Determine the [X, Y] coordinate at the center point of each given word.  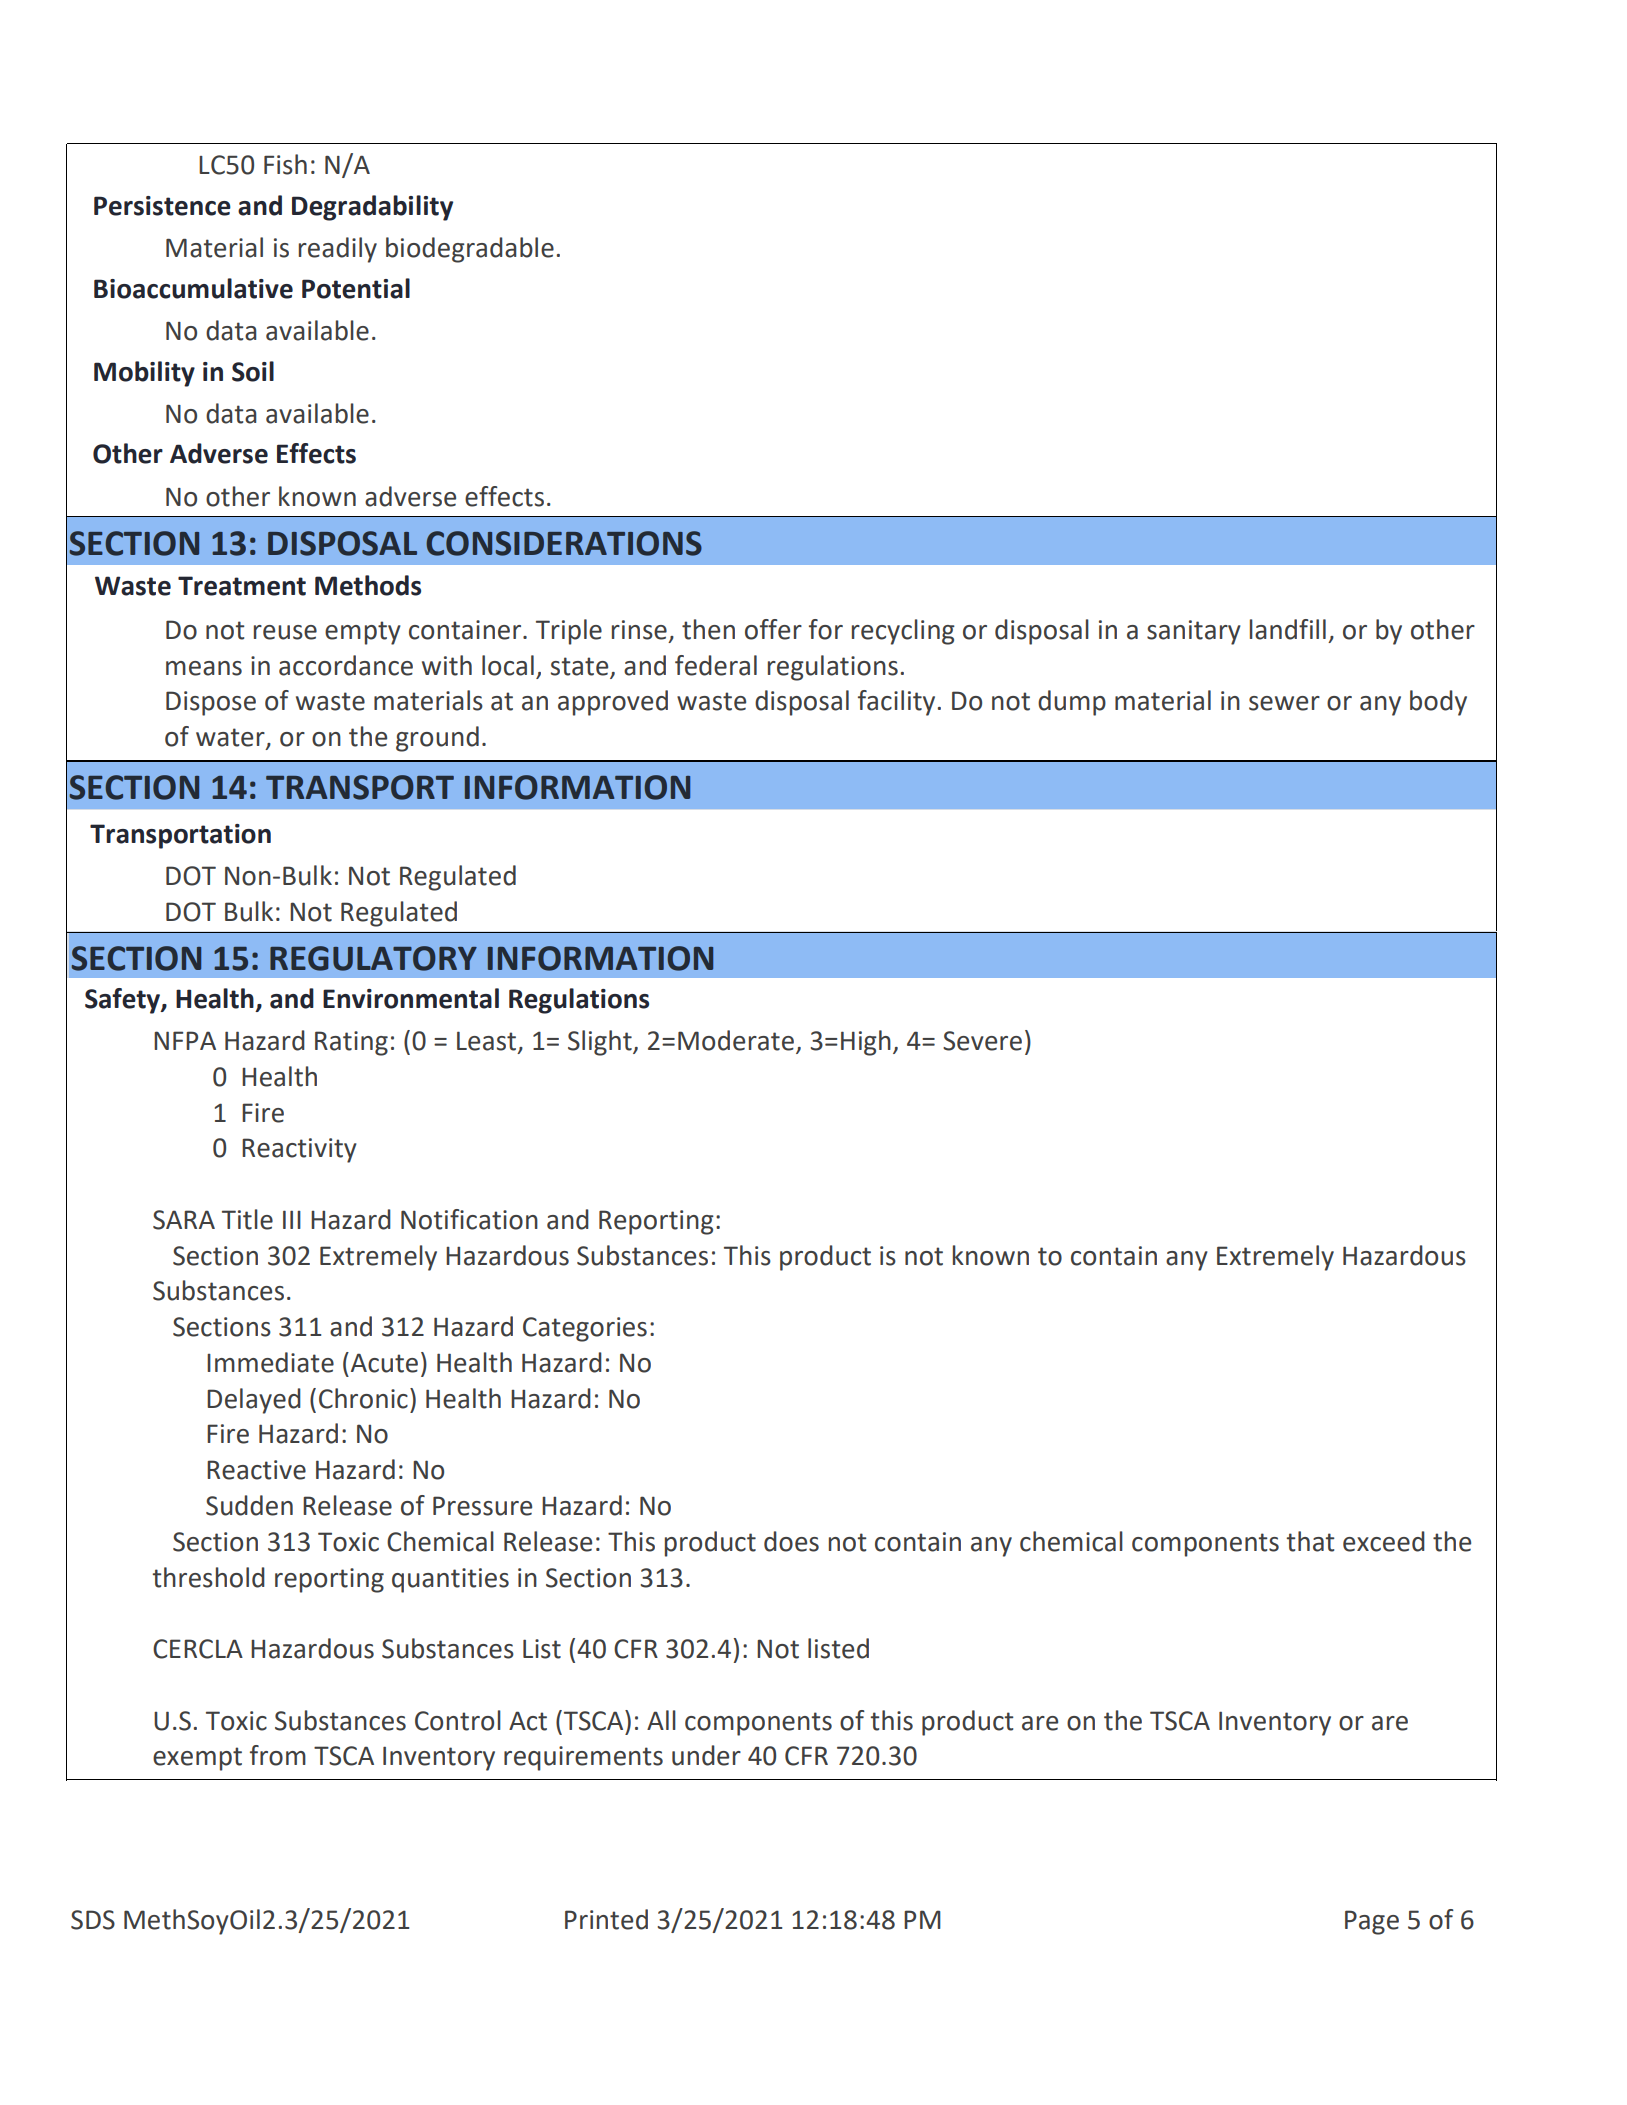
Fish [285, 164]
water [231, 738]
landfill [1288, 629]
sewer [1284, 703]
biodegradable [470, 250]
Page [1372, 1922]
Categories [585, 1329]
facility [896, 703]
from [278, 1755]
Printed [606, 1919]
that [1310, 1541]
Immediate [270, 1362]
